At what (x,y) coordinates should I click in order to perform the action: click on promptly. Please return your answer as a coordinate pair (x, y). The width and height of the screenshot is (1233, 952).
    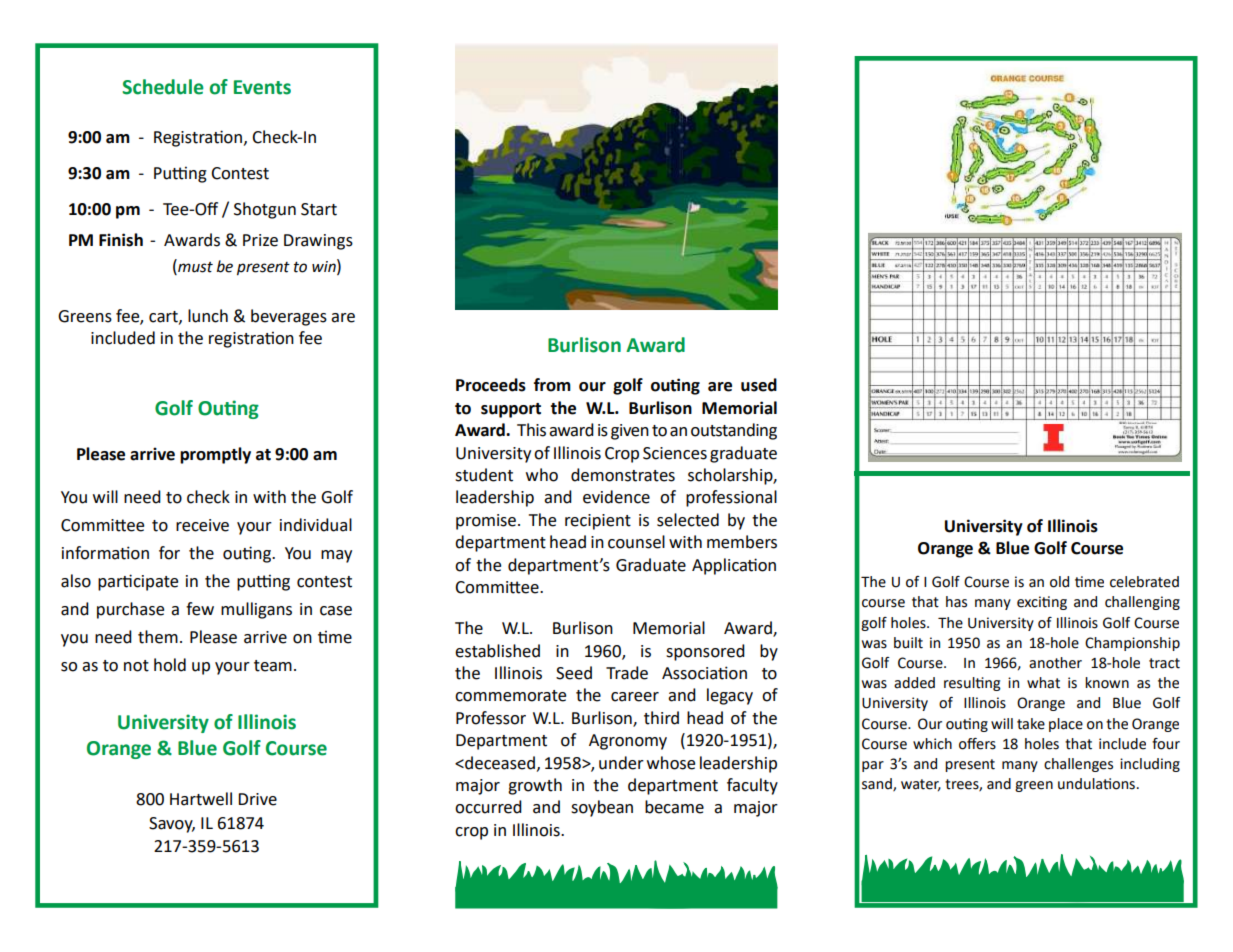
    Looking at the image, I should click on (215, 455).
